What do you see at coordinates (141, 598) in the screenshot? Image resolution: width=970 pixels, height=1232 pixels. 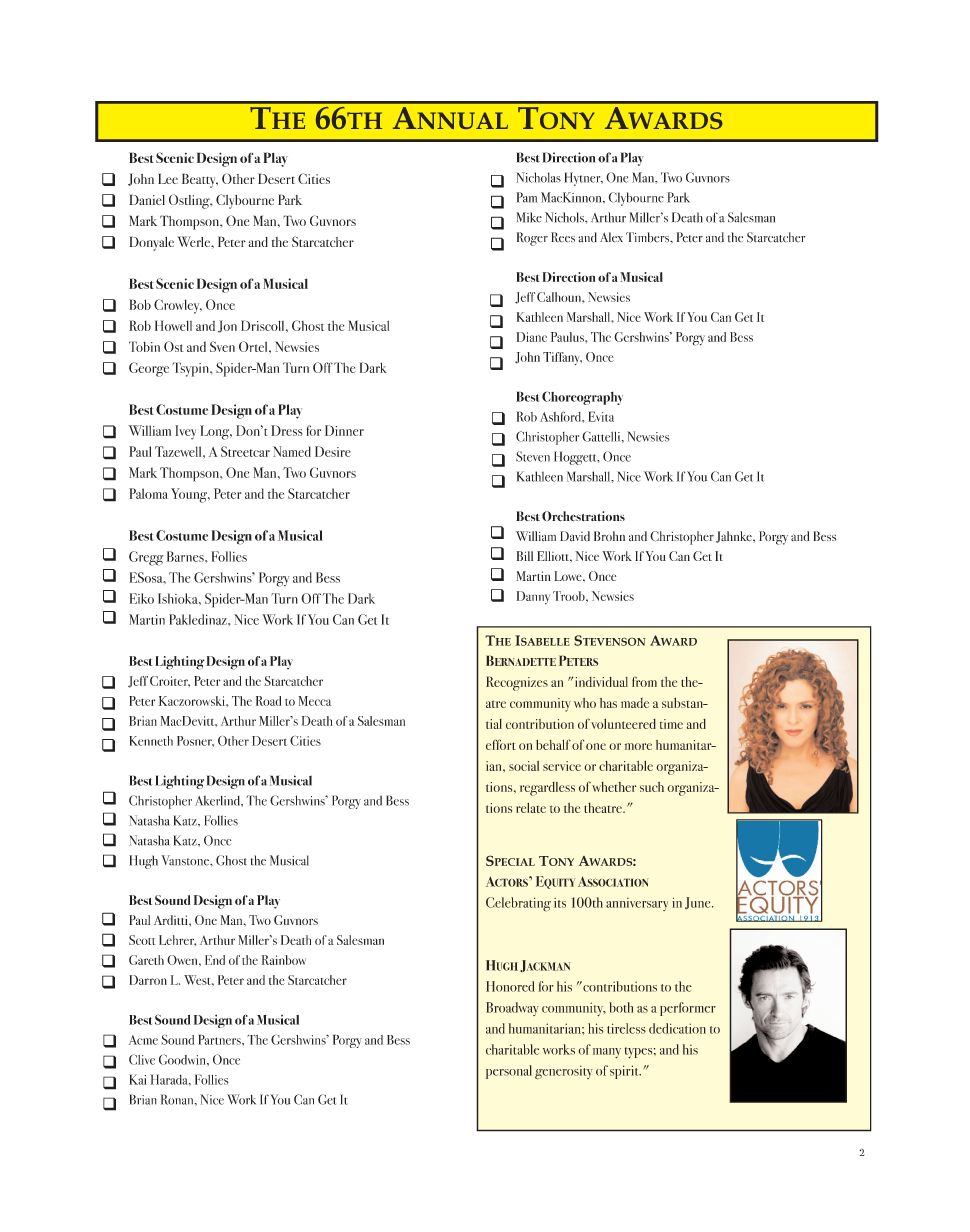 I see `Eiko` at bounding box center [141, 598].
